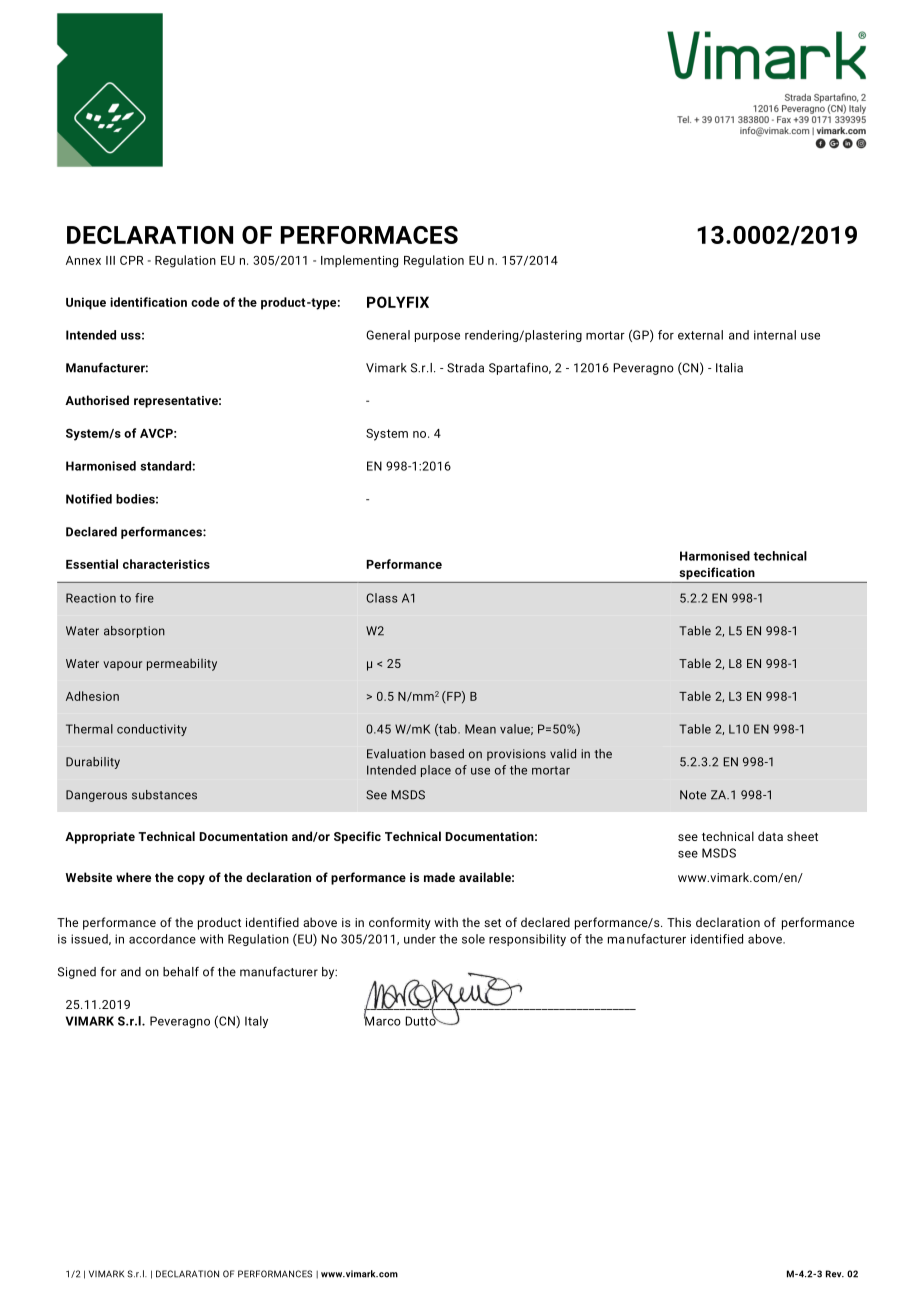  I want to click on purpose, so click(437, 337).
